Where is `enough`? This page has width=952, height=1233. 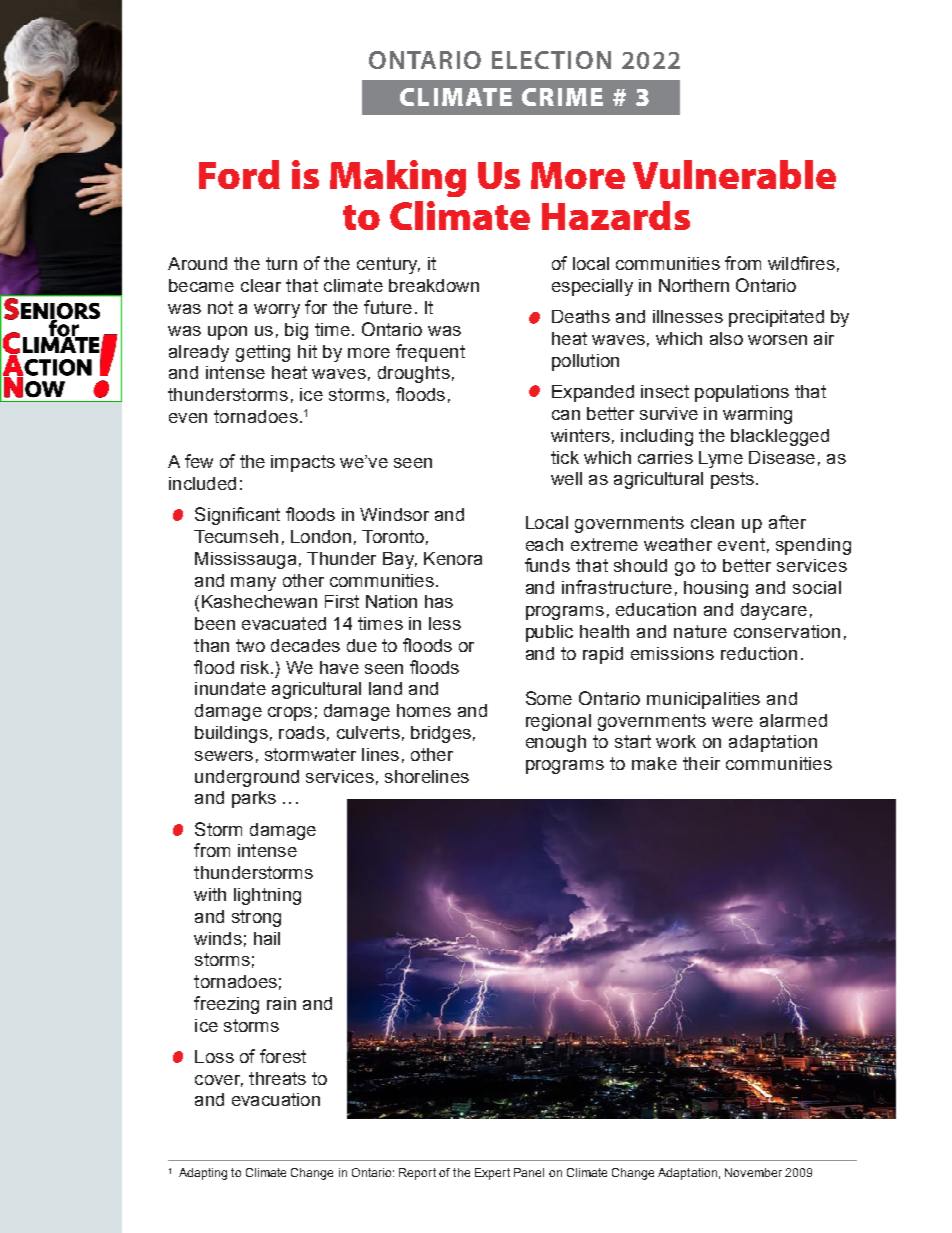
enough is located at coordinates (556, 743).
